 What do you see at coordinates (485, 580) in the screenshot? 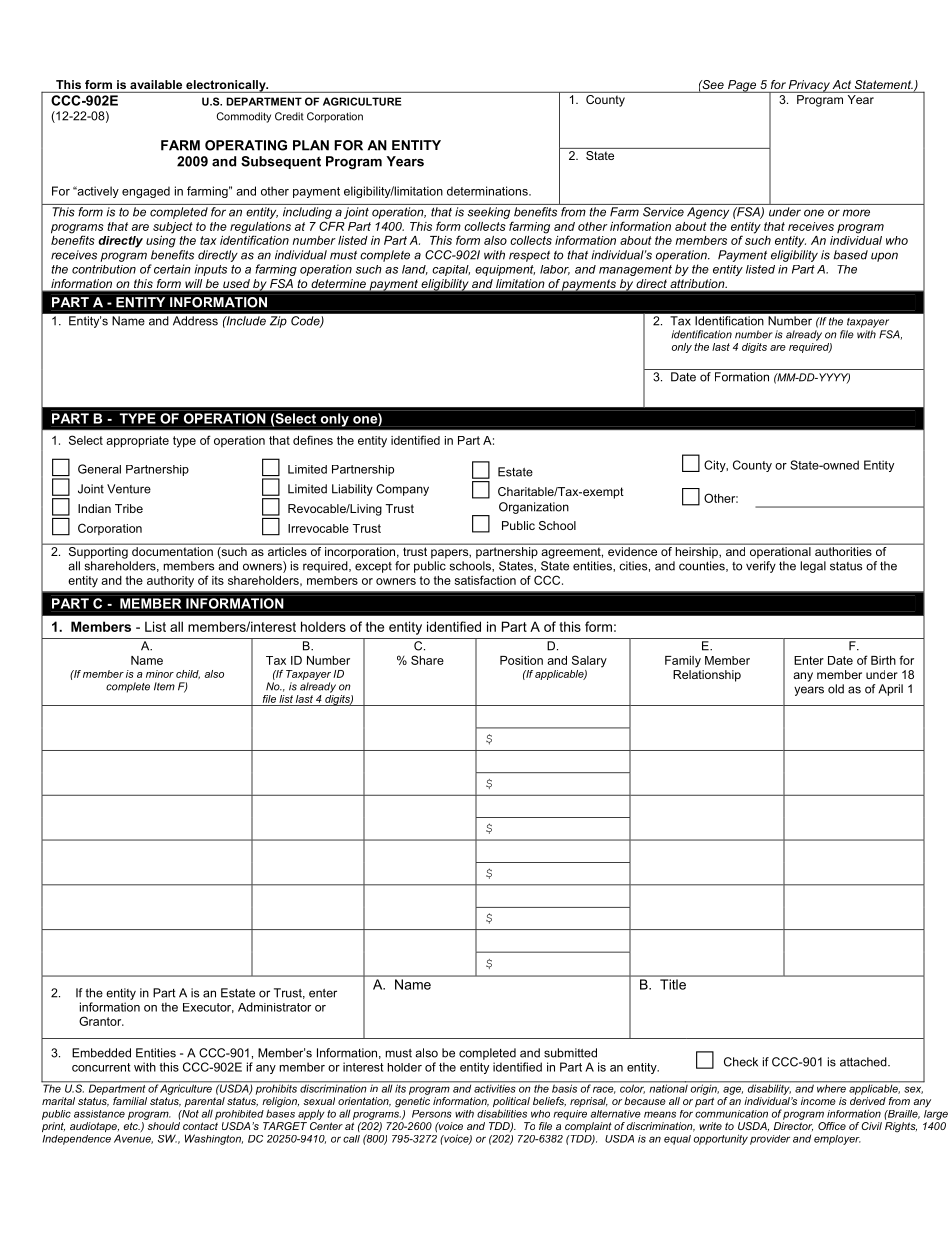
I see `satisfaction` at bounding box center [485, 580].
